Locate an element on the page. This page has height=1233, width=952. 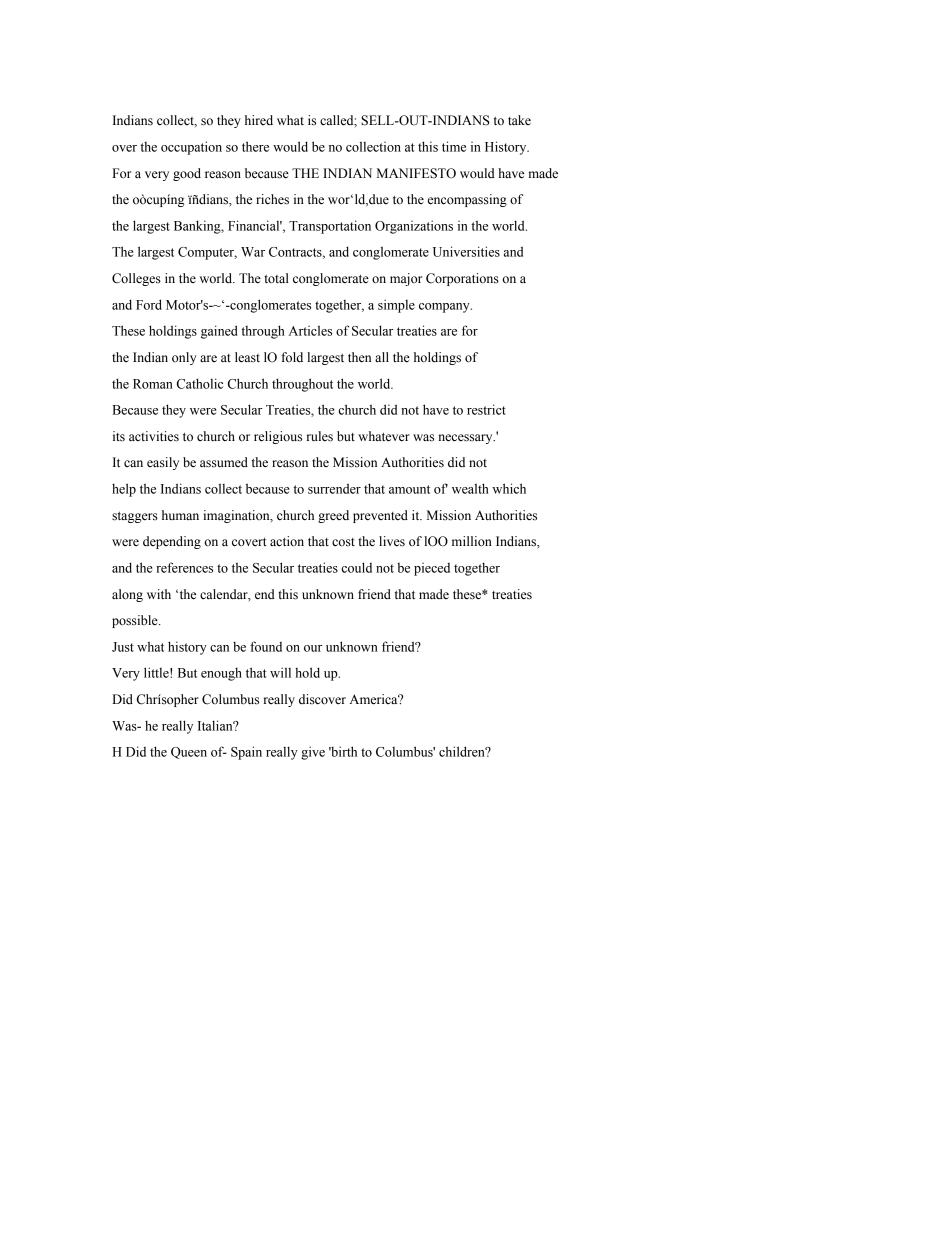
cost is located at coordinates (343, 542).
